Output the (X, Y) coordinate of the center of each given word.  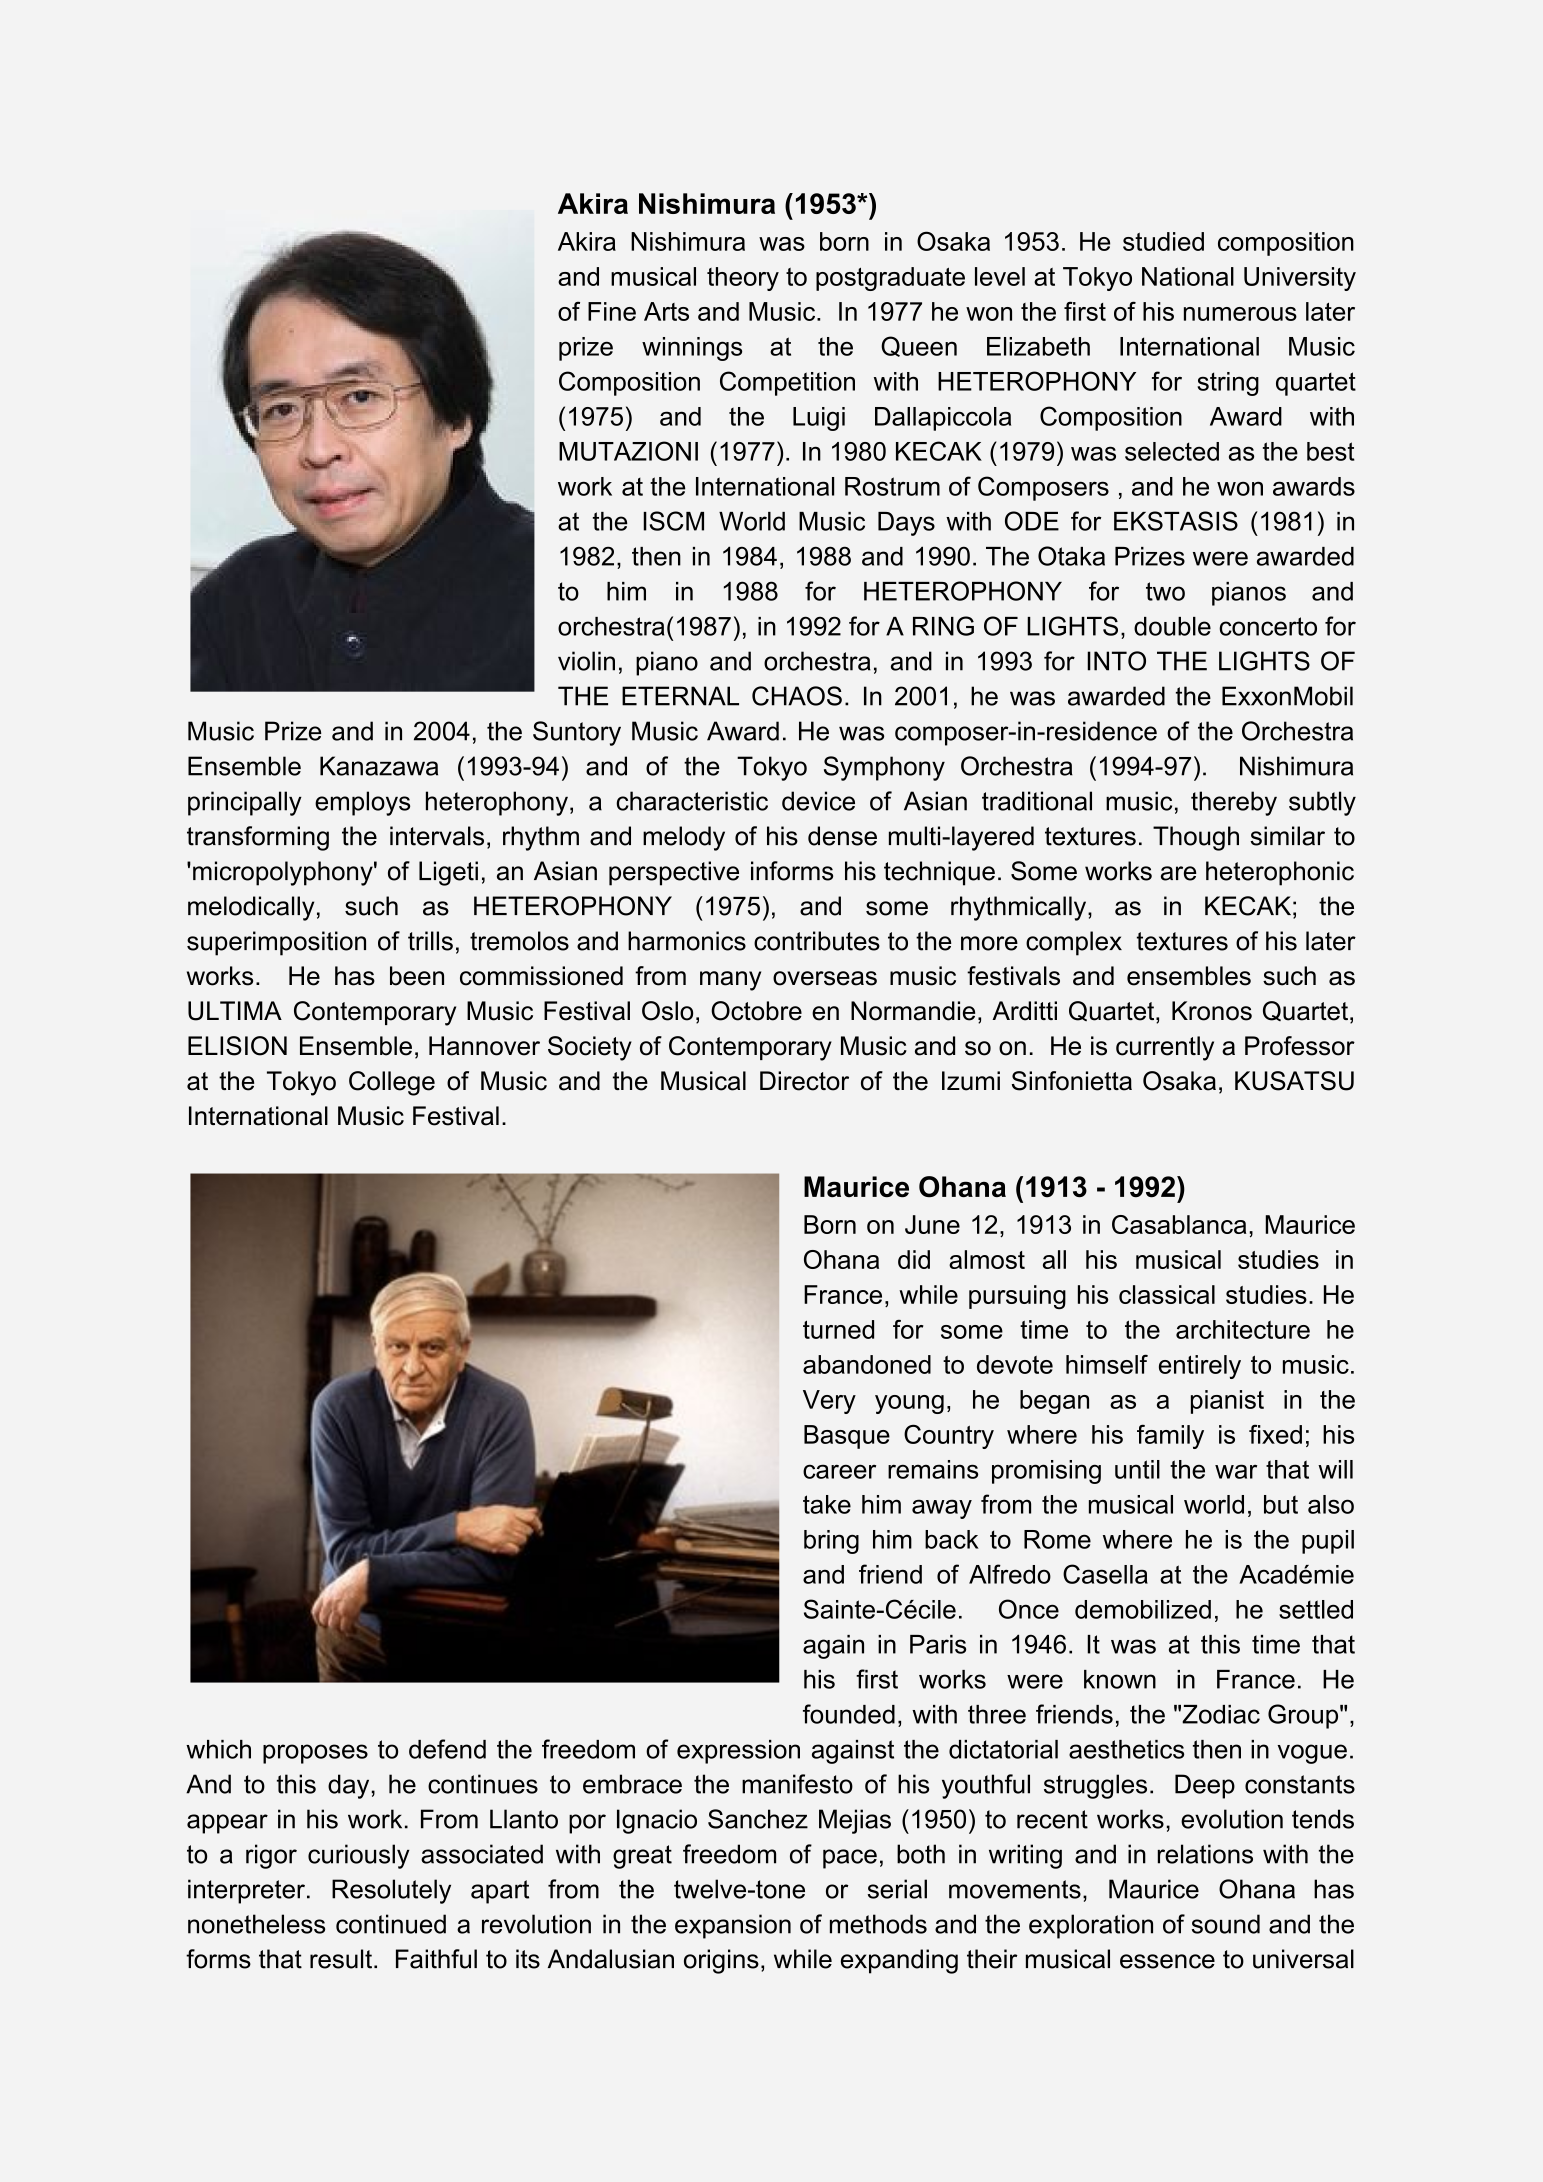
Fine (612, 311)
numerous (1240, 314)
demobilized (1143, 1609)
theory (743, 279)
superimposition (276, 943)
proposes (315, 1754)
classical (1167, 1294)
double (1172, 626)
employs (362, 803)
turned (838, 1329)
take (827, 1504)
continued (391, 1924)
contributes (817, 941)
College (392, 1083)
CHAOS (797, 696)
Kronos (1212, 1011)
